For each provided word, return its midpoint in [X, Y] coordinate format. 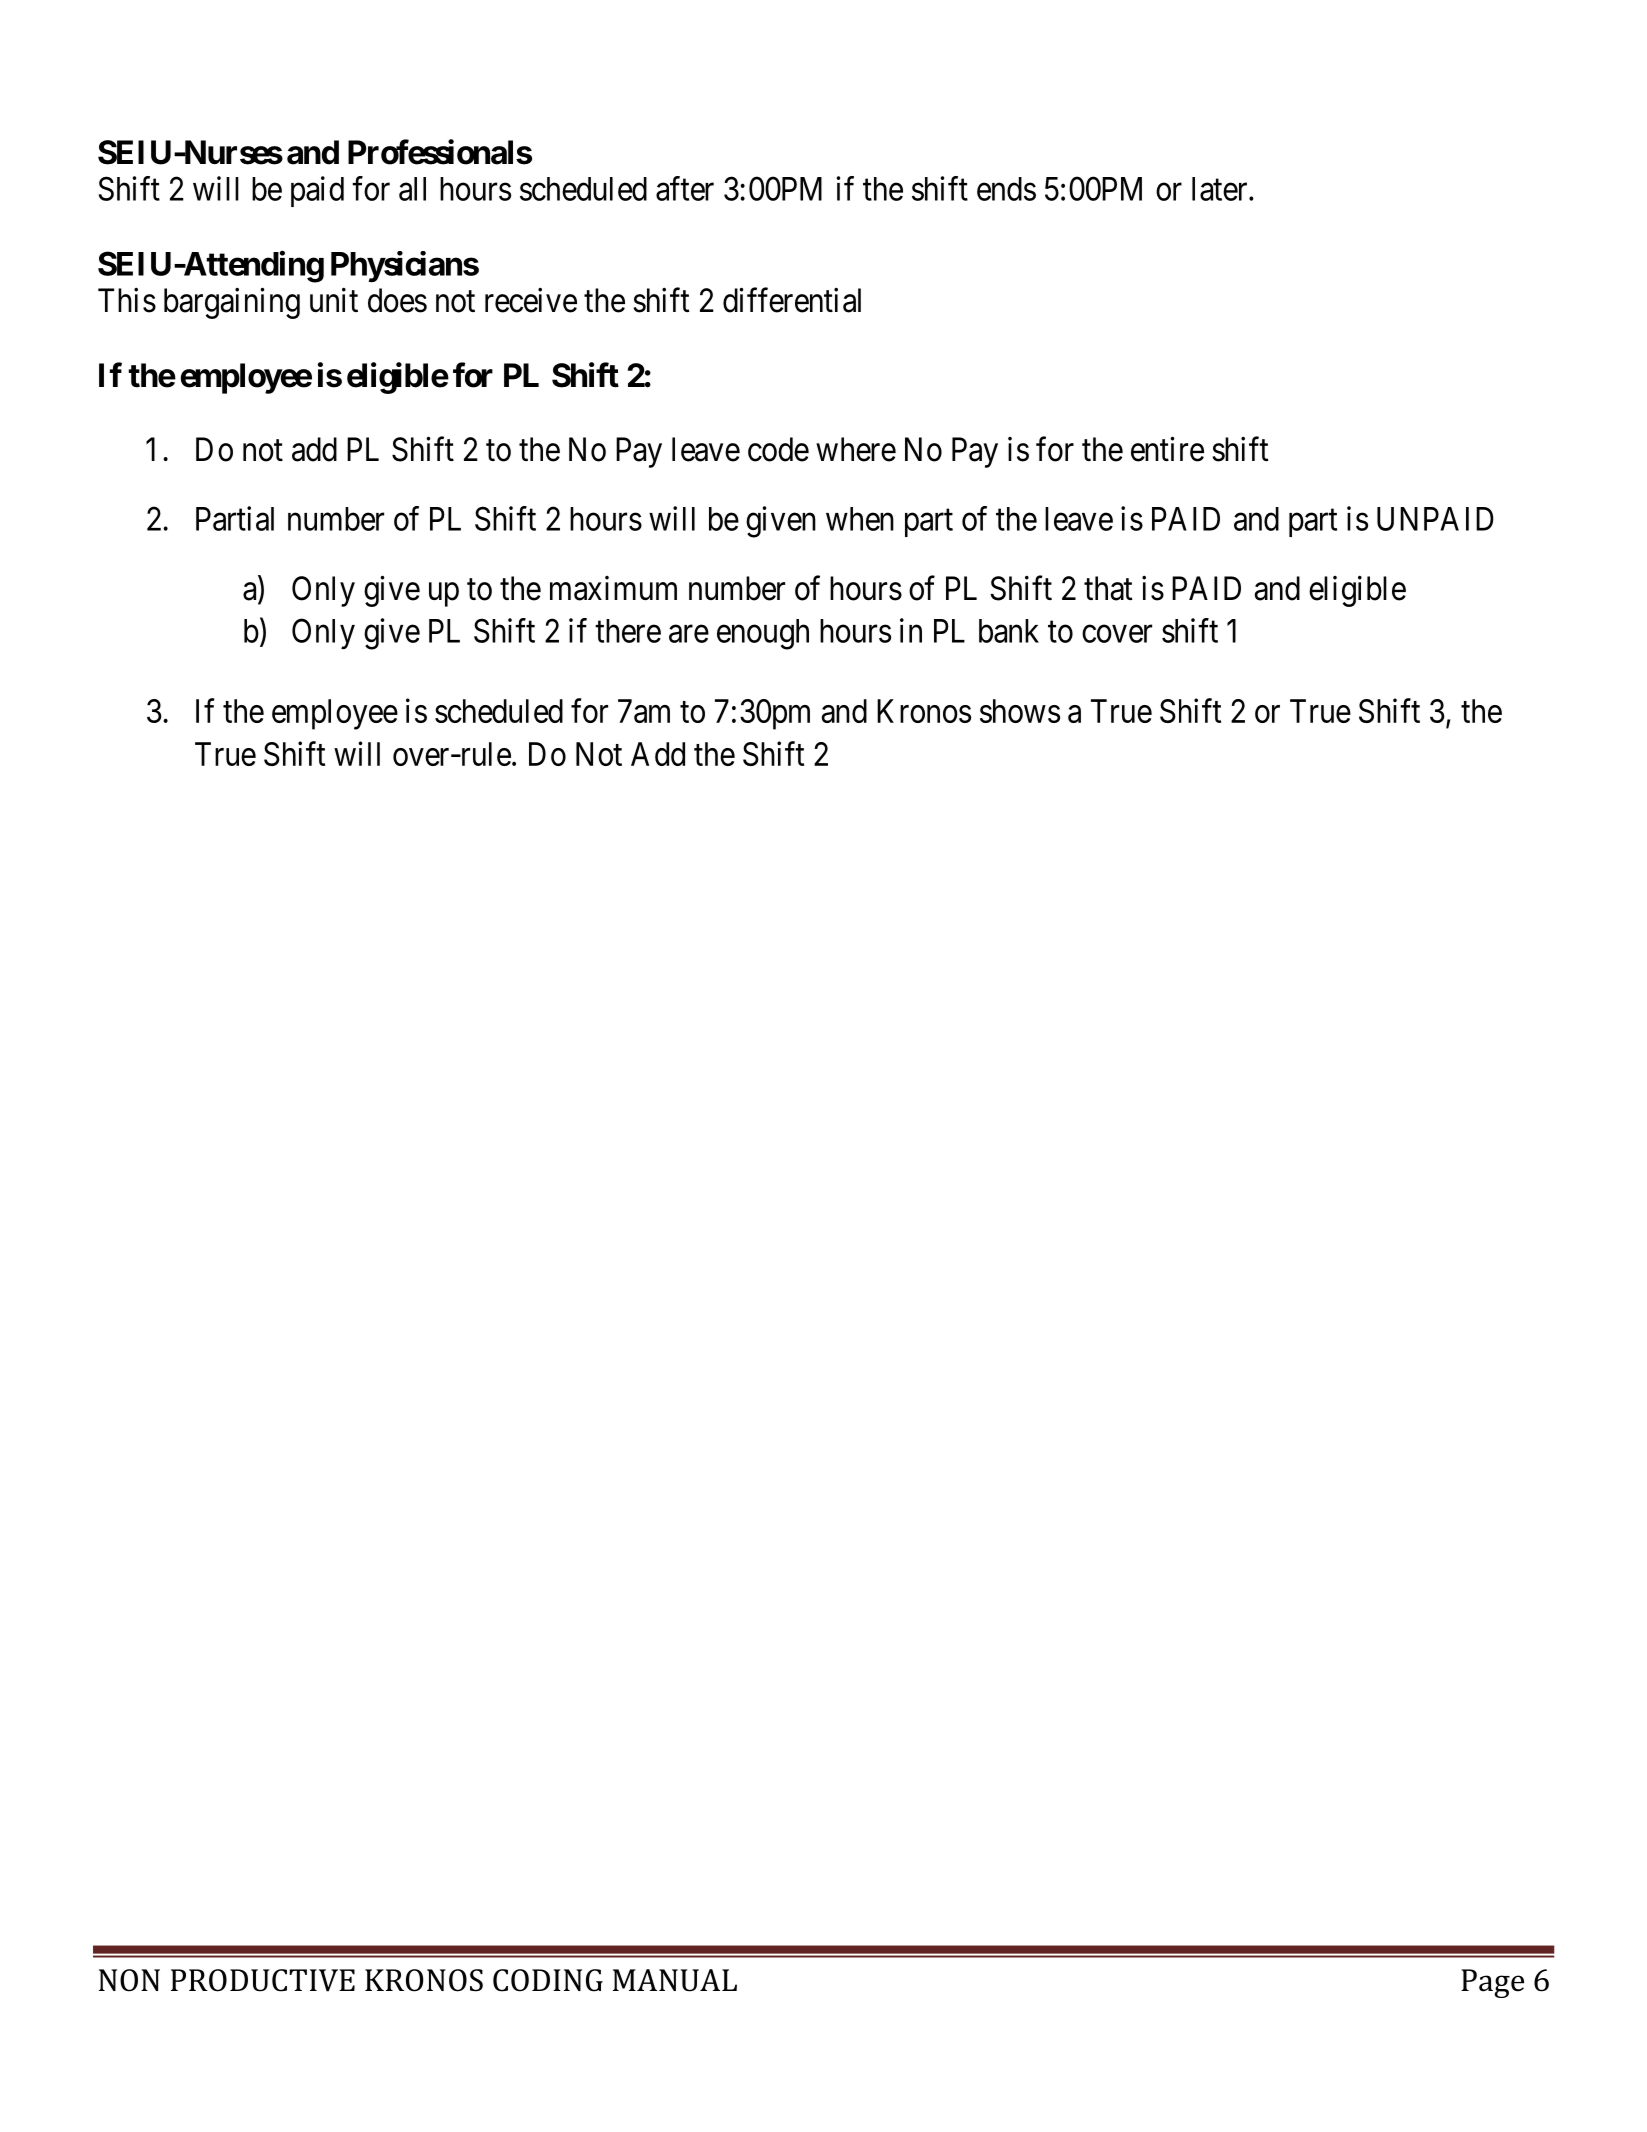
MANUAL [675, 1980]
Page [1492, 1983]
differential [792, 300]
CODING [548, 1980]
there [628, 631]
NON [129, 1980]
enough [763, 634]
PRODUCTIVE [263, 1980]
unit [334, 300]
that [1108, 588]
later [1221, 189]
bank [1009, 631]
